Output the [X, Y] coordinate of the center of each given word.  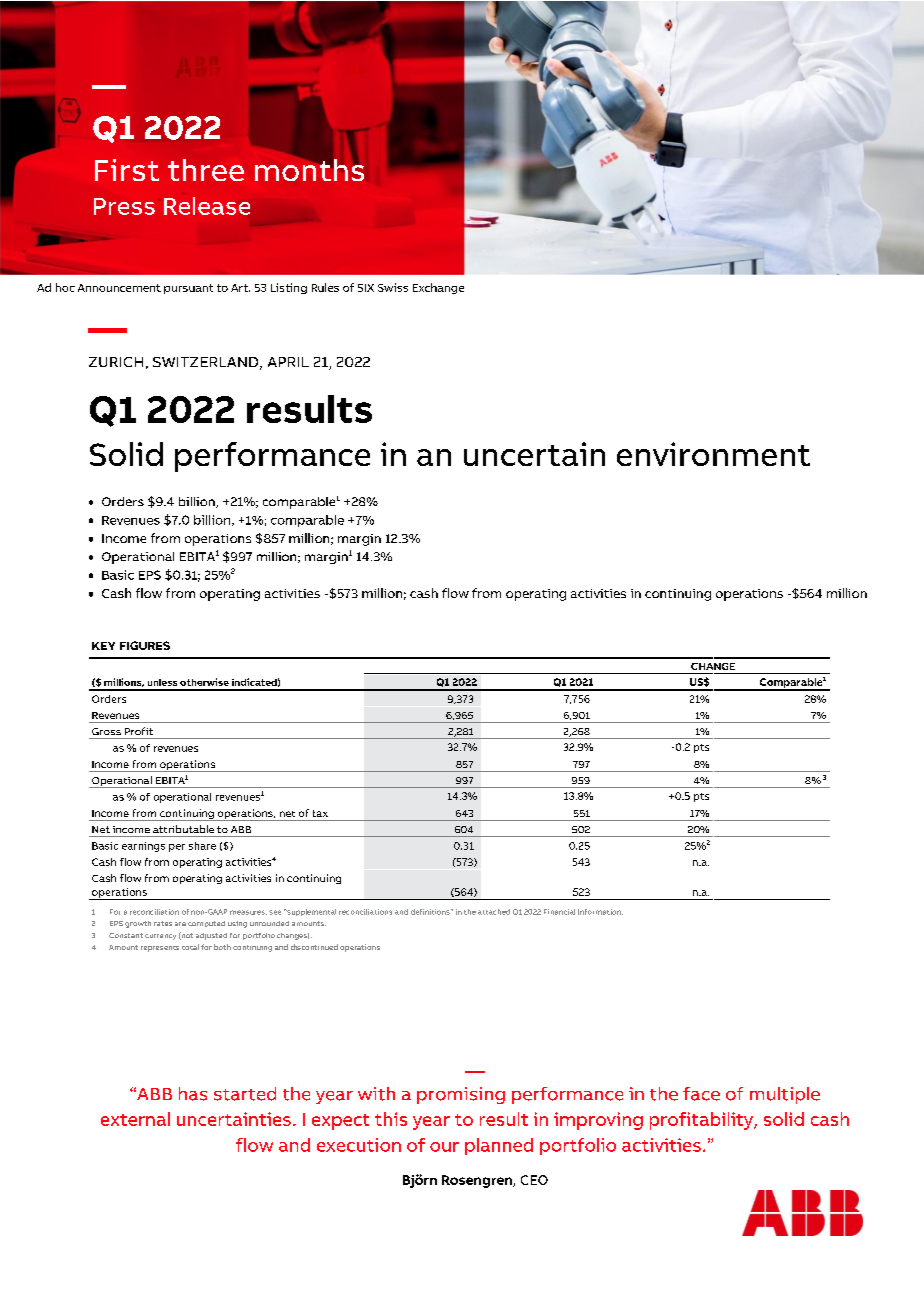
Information [600, 912]
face [701, 1094]
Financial [559, 912]
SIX [366, 288]
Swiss [393, 287]
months [309, 168]
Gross [106, 731]
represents [160, 949]
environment [713, 454]
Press [124, 206]
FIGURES [145, 645]
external [135, 1119]
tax [320, 813]
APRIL [288, 362]
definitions [431, 912]
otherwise [204, 682]
